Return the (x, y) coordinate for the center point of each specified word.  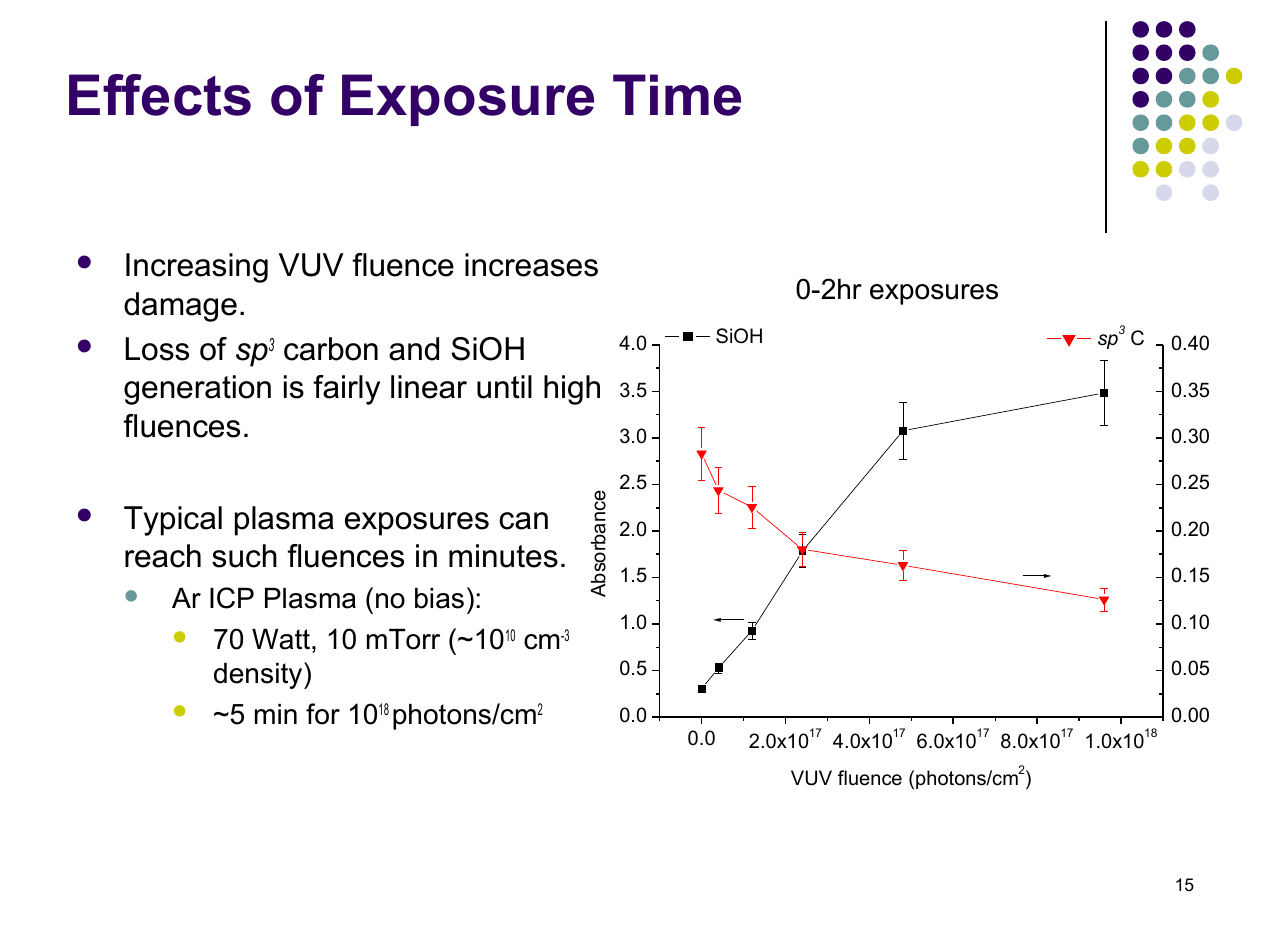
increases (531, 265)
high (572, 390)
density (259, 675)
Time (677, 95)
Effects (160, 95)
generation (197, 390)
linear (429, 387)
